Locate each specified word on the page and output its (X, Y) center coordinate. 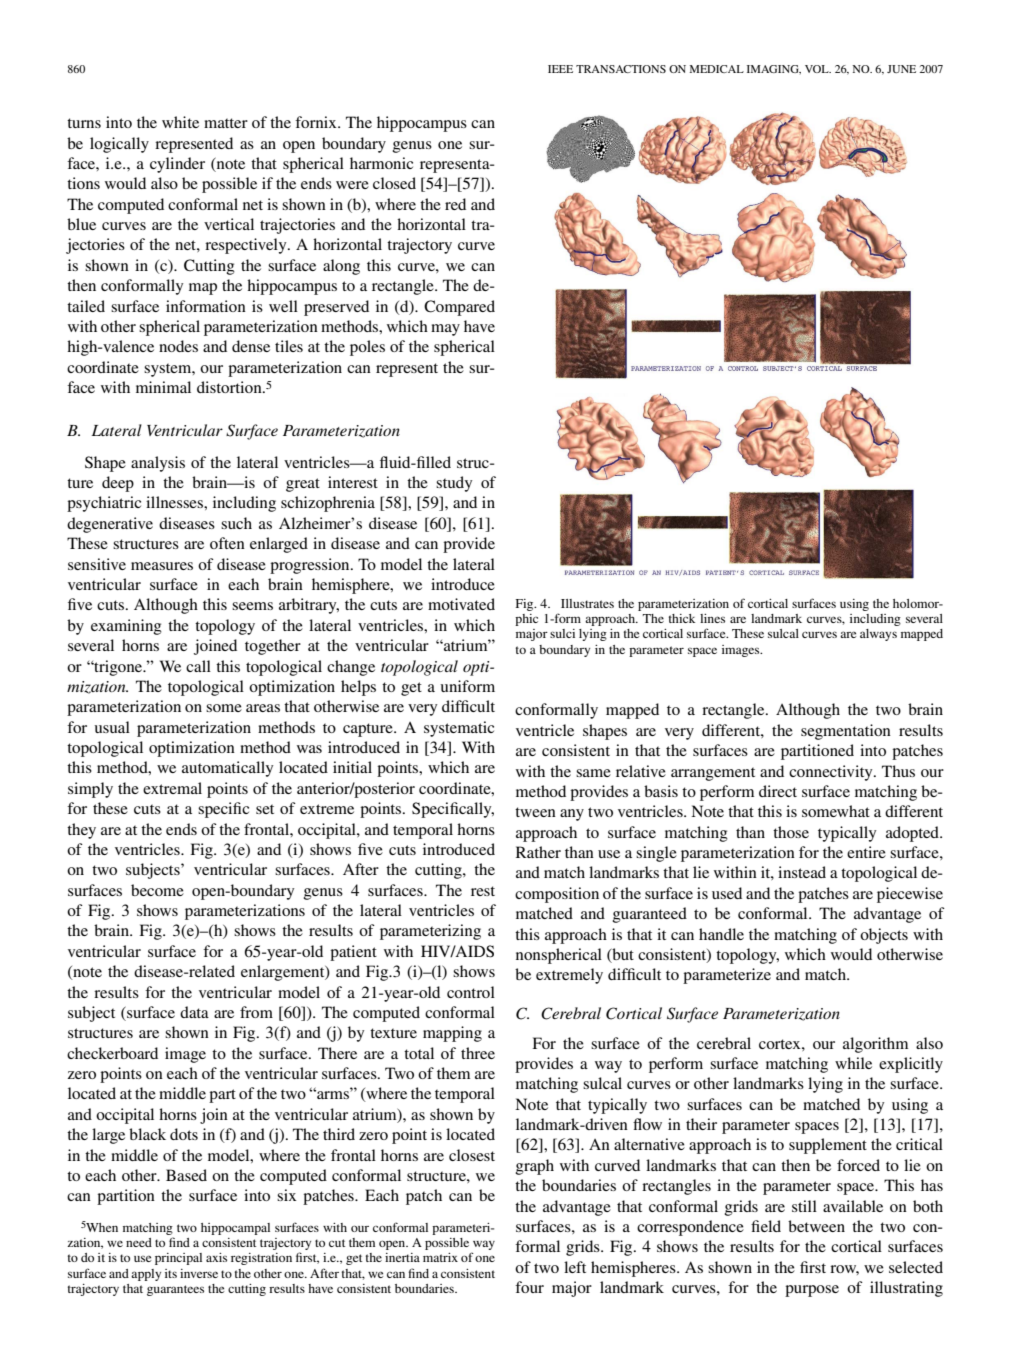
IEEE (560, 69)
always (878, 635)
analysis (158, 464)
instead (802, 872)
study (454, 484)
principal (178, 1259)
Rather (538, 852)
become (157, 890)
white (180, 122)
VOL (818, 69)
